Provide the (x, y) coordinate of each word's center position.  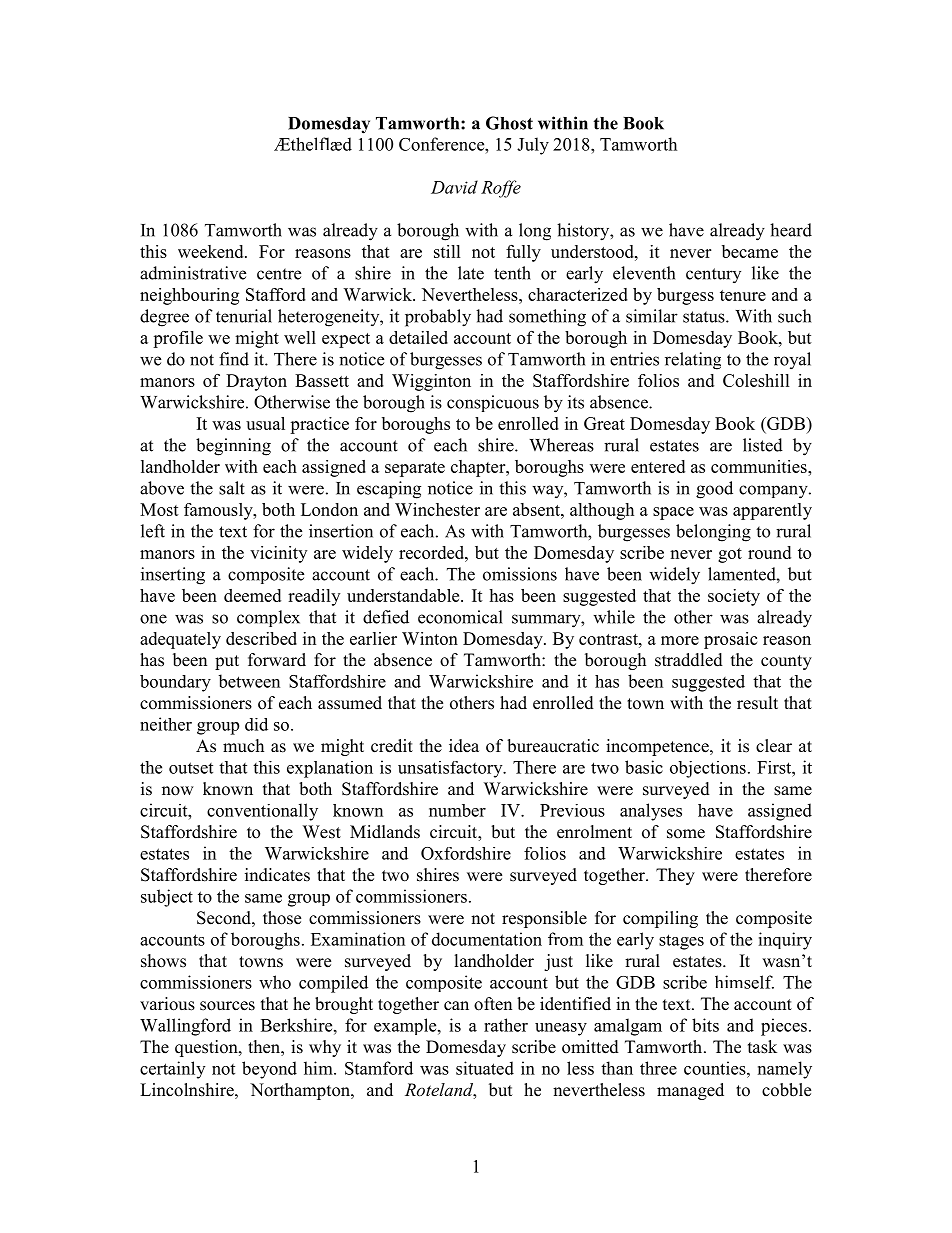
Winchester (437, 509)
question (207, 1048)
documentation (487, 939)
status (705, 317)
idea (464, 746)
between (249, 681)
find (234, 359)
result (757, 703)
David (454, 187)
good (714, 490)
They (675, 876)
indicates (277, 875)
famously (219, 511)
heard (791, 230)
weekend (212, 251)
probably (438, 318)
